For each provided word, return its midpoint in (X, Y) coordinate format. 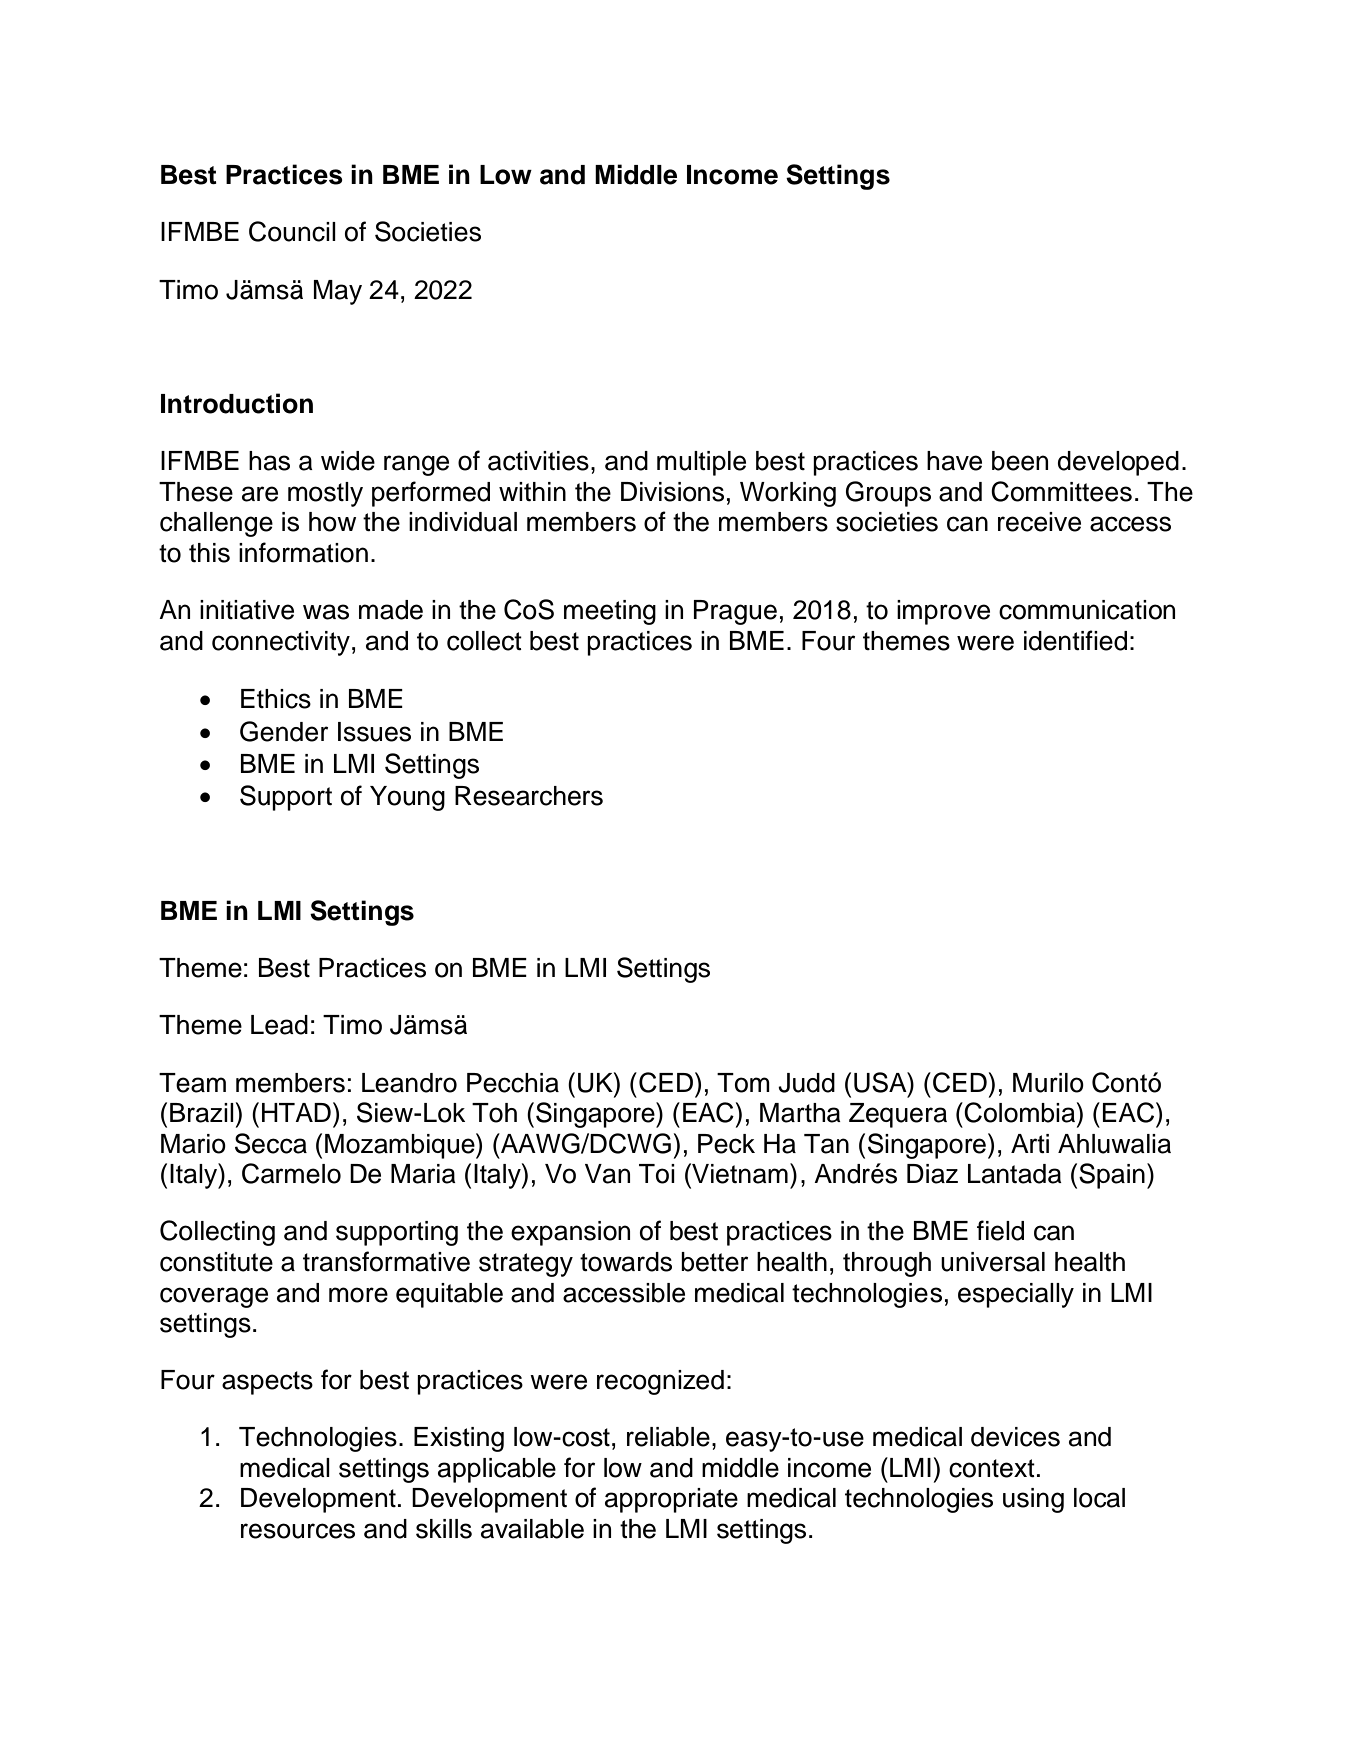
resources (298, 1531)
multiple (701, 463)
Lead (279, 1025)
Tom (743, 1083)
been (1020, 461)
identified (1075, 640)
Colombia (1021, 1112)
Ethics (276, 699)
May (338, 292)
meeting (610, 612)
